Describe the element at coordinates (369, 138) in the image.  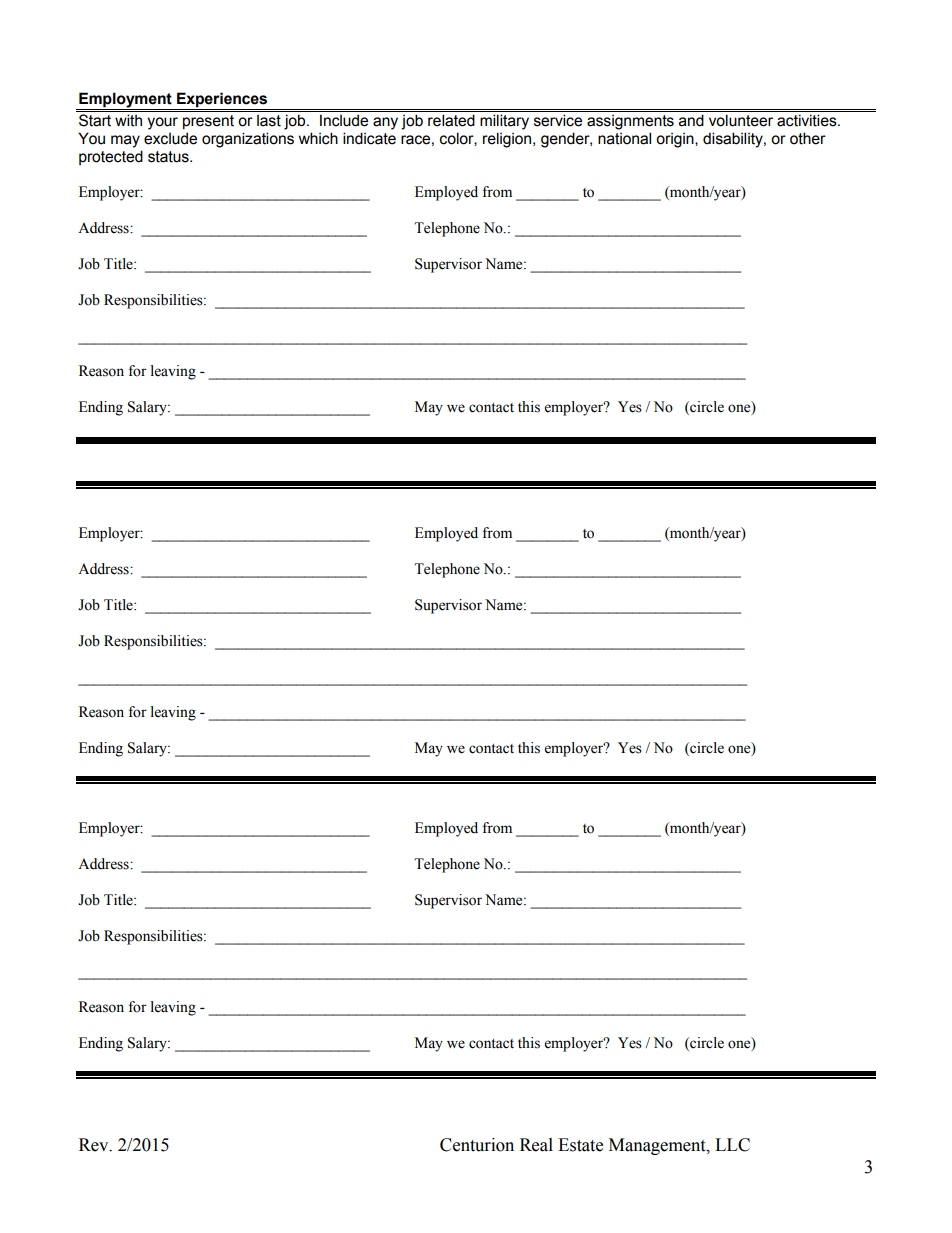
I see `indicate` at that location.
